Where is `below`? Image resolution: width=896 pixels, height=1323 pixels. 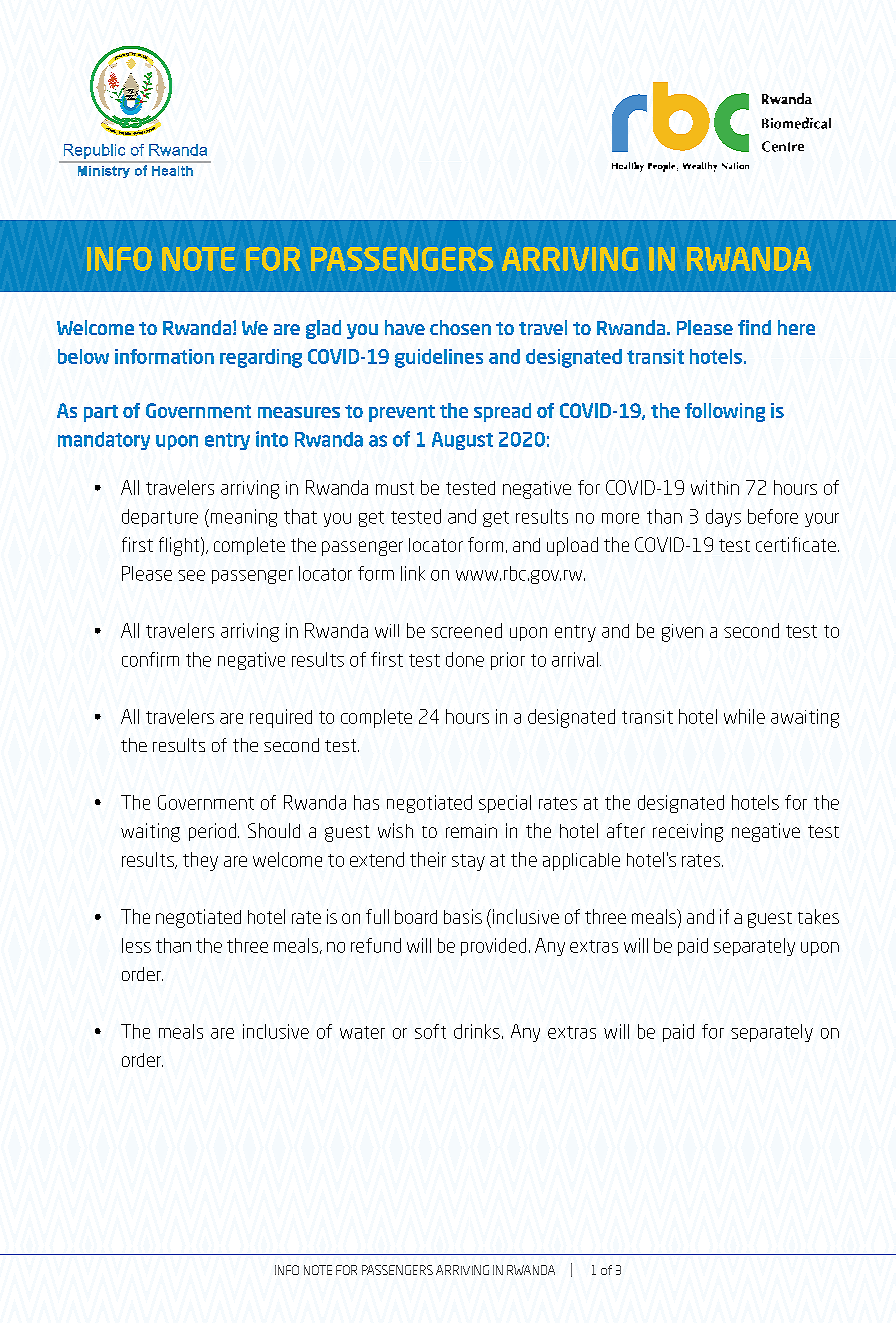
below is located at coordinates (83, 356).
